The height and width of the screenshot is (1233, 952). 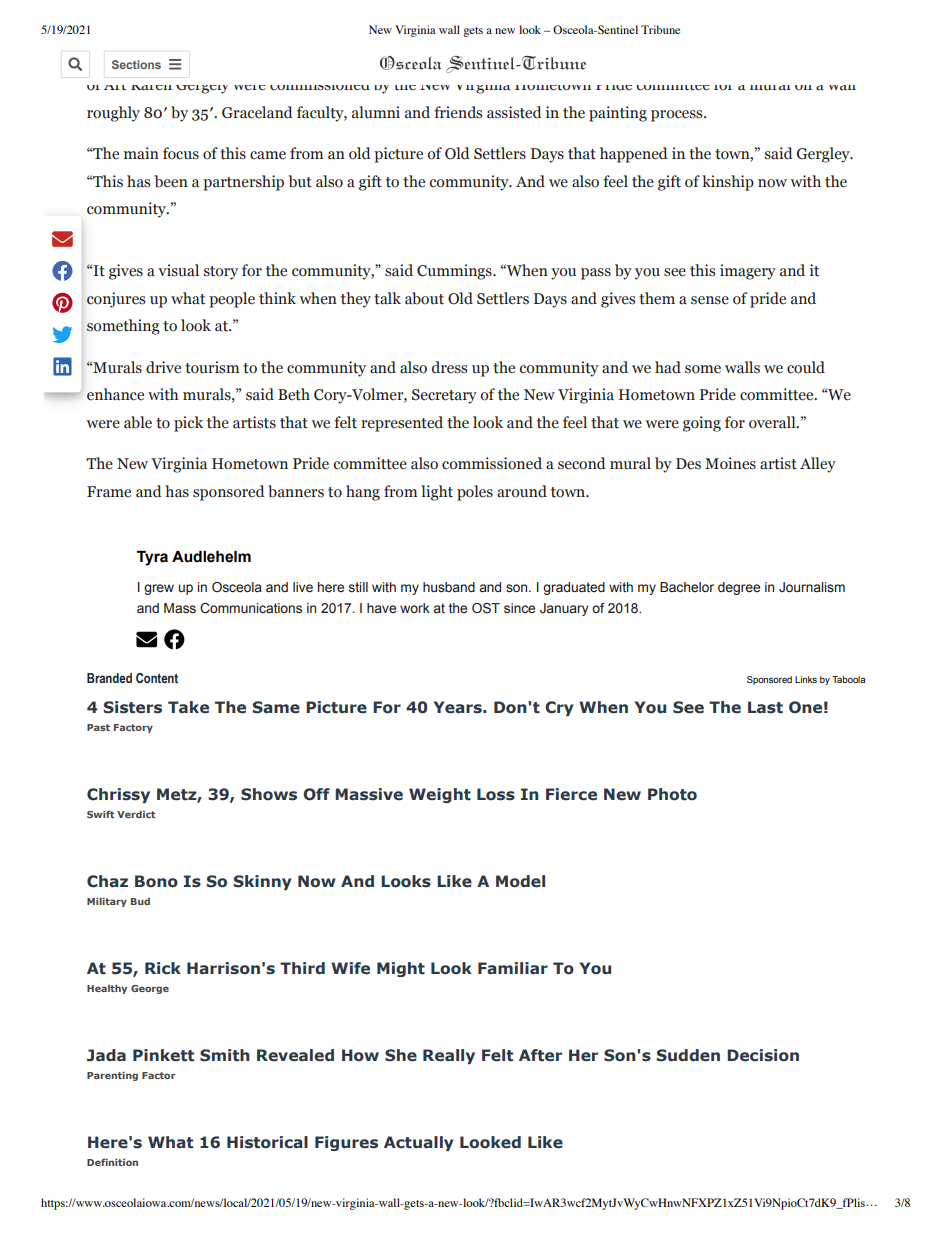 What do you see at coordinates (458, 112) in the screenshot?
I see `friends` at bounding box center [458, 112].
